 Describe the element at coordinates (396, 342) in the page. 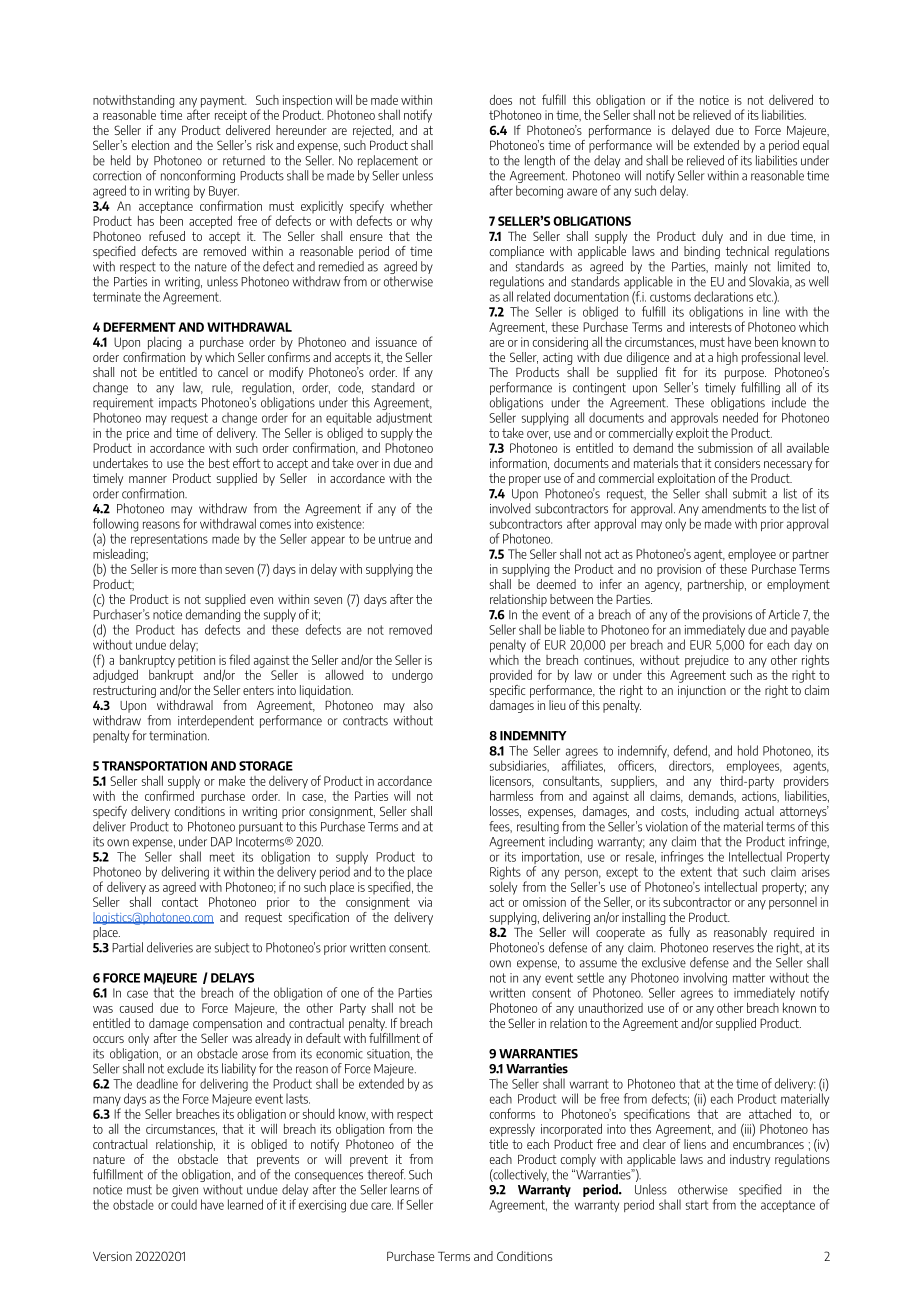

I see `issuance` at that location.
